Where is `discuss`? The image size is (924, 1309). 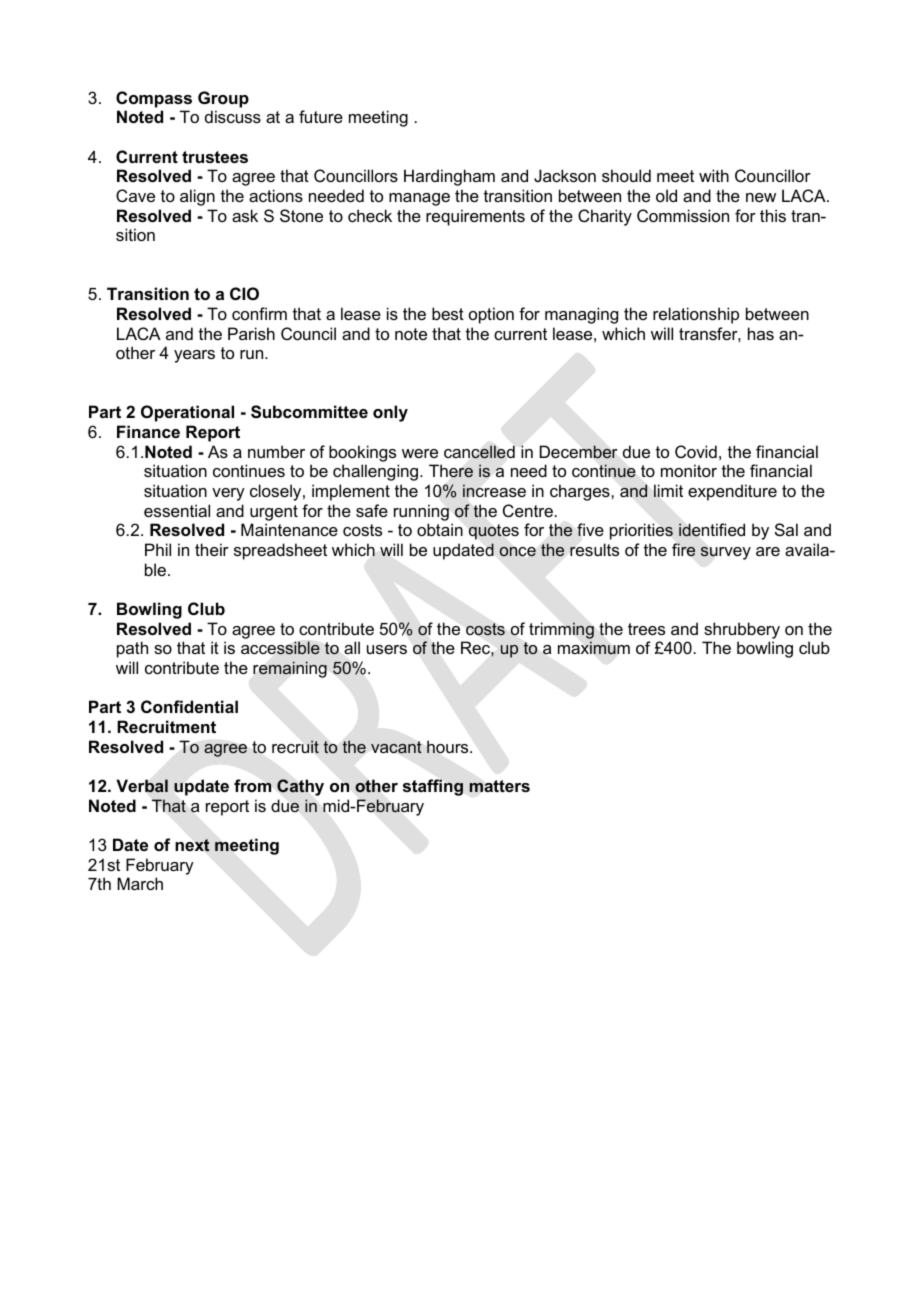
discuss is located at coordinates (233, 116).
